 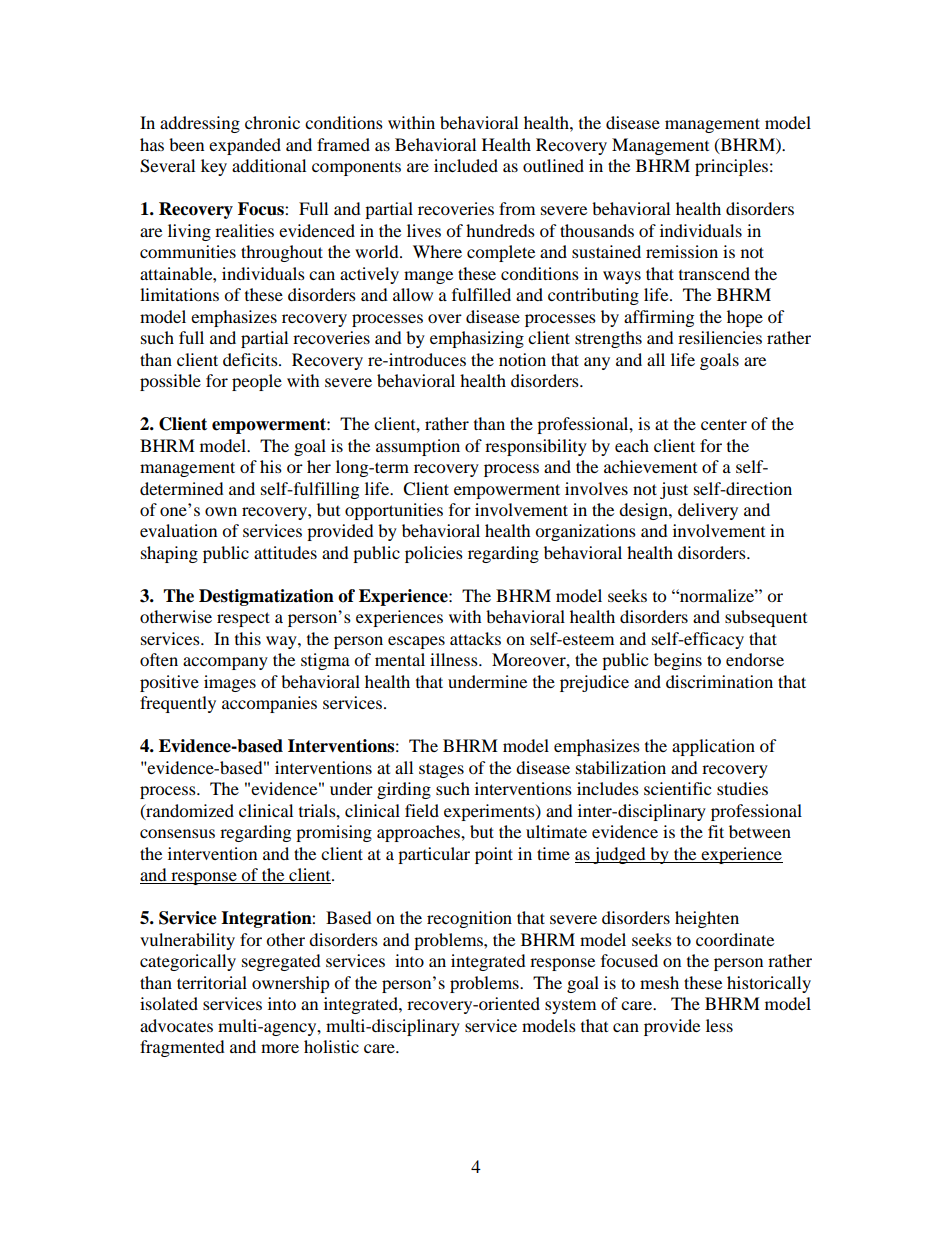 I want to click on application, so click(x=713, y=747).
